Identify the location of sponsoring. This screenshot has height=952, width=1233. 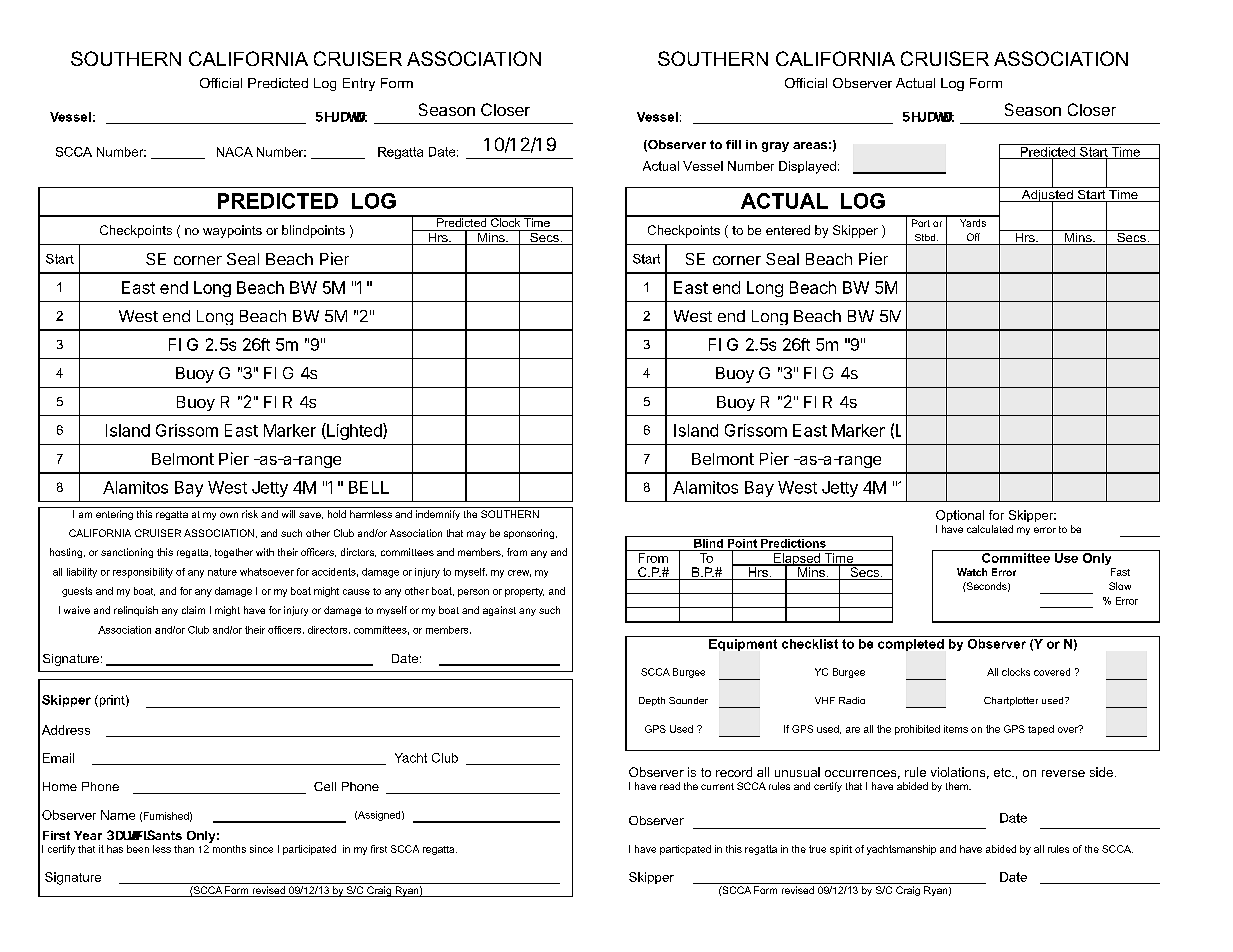
(530, 534).
